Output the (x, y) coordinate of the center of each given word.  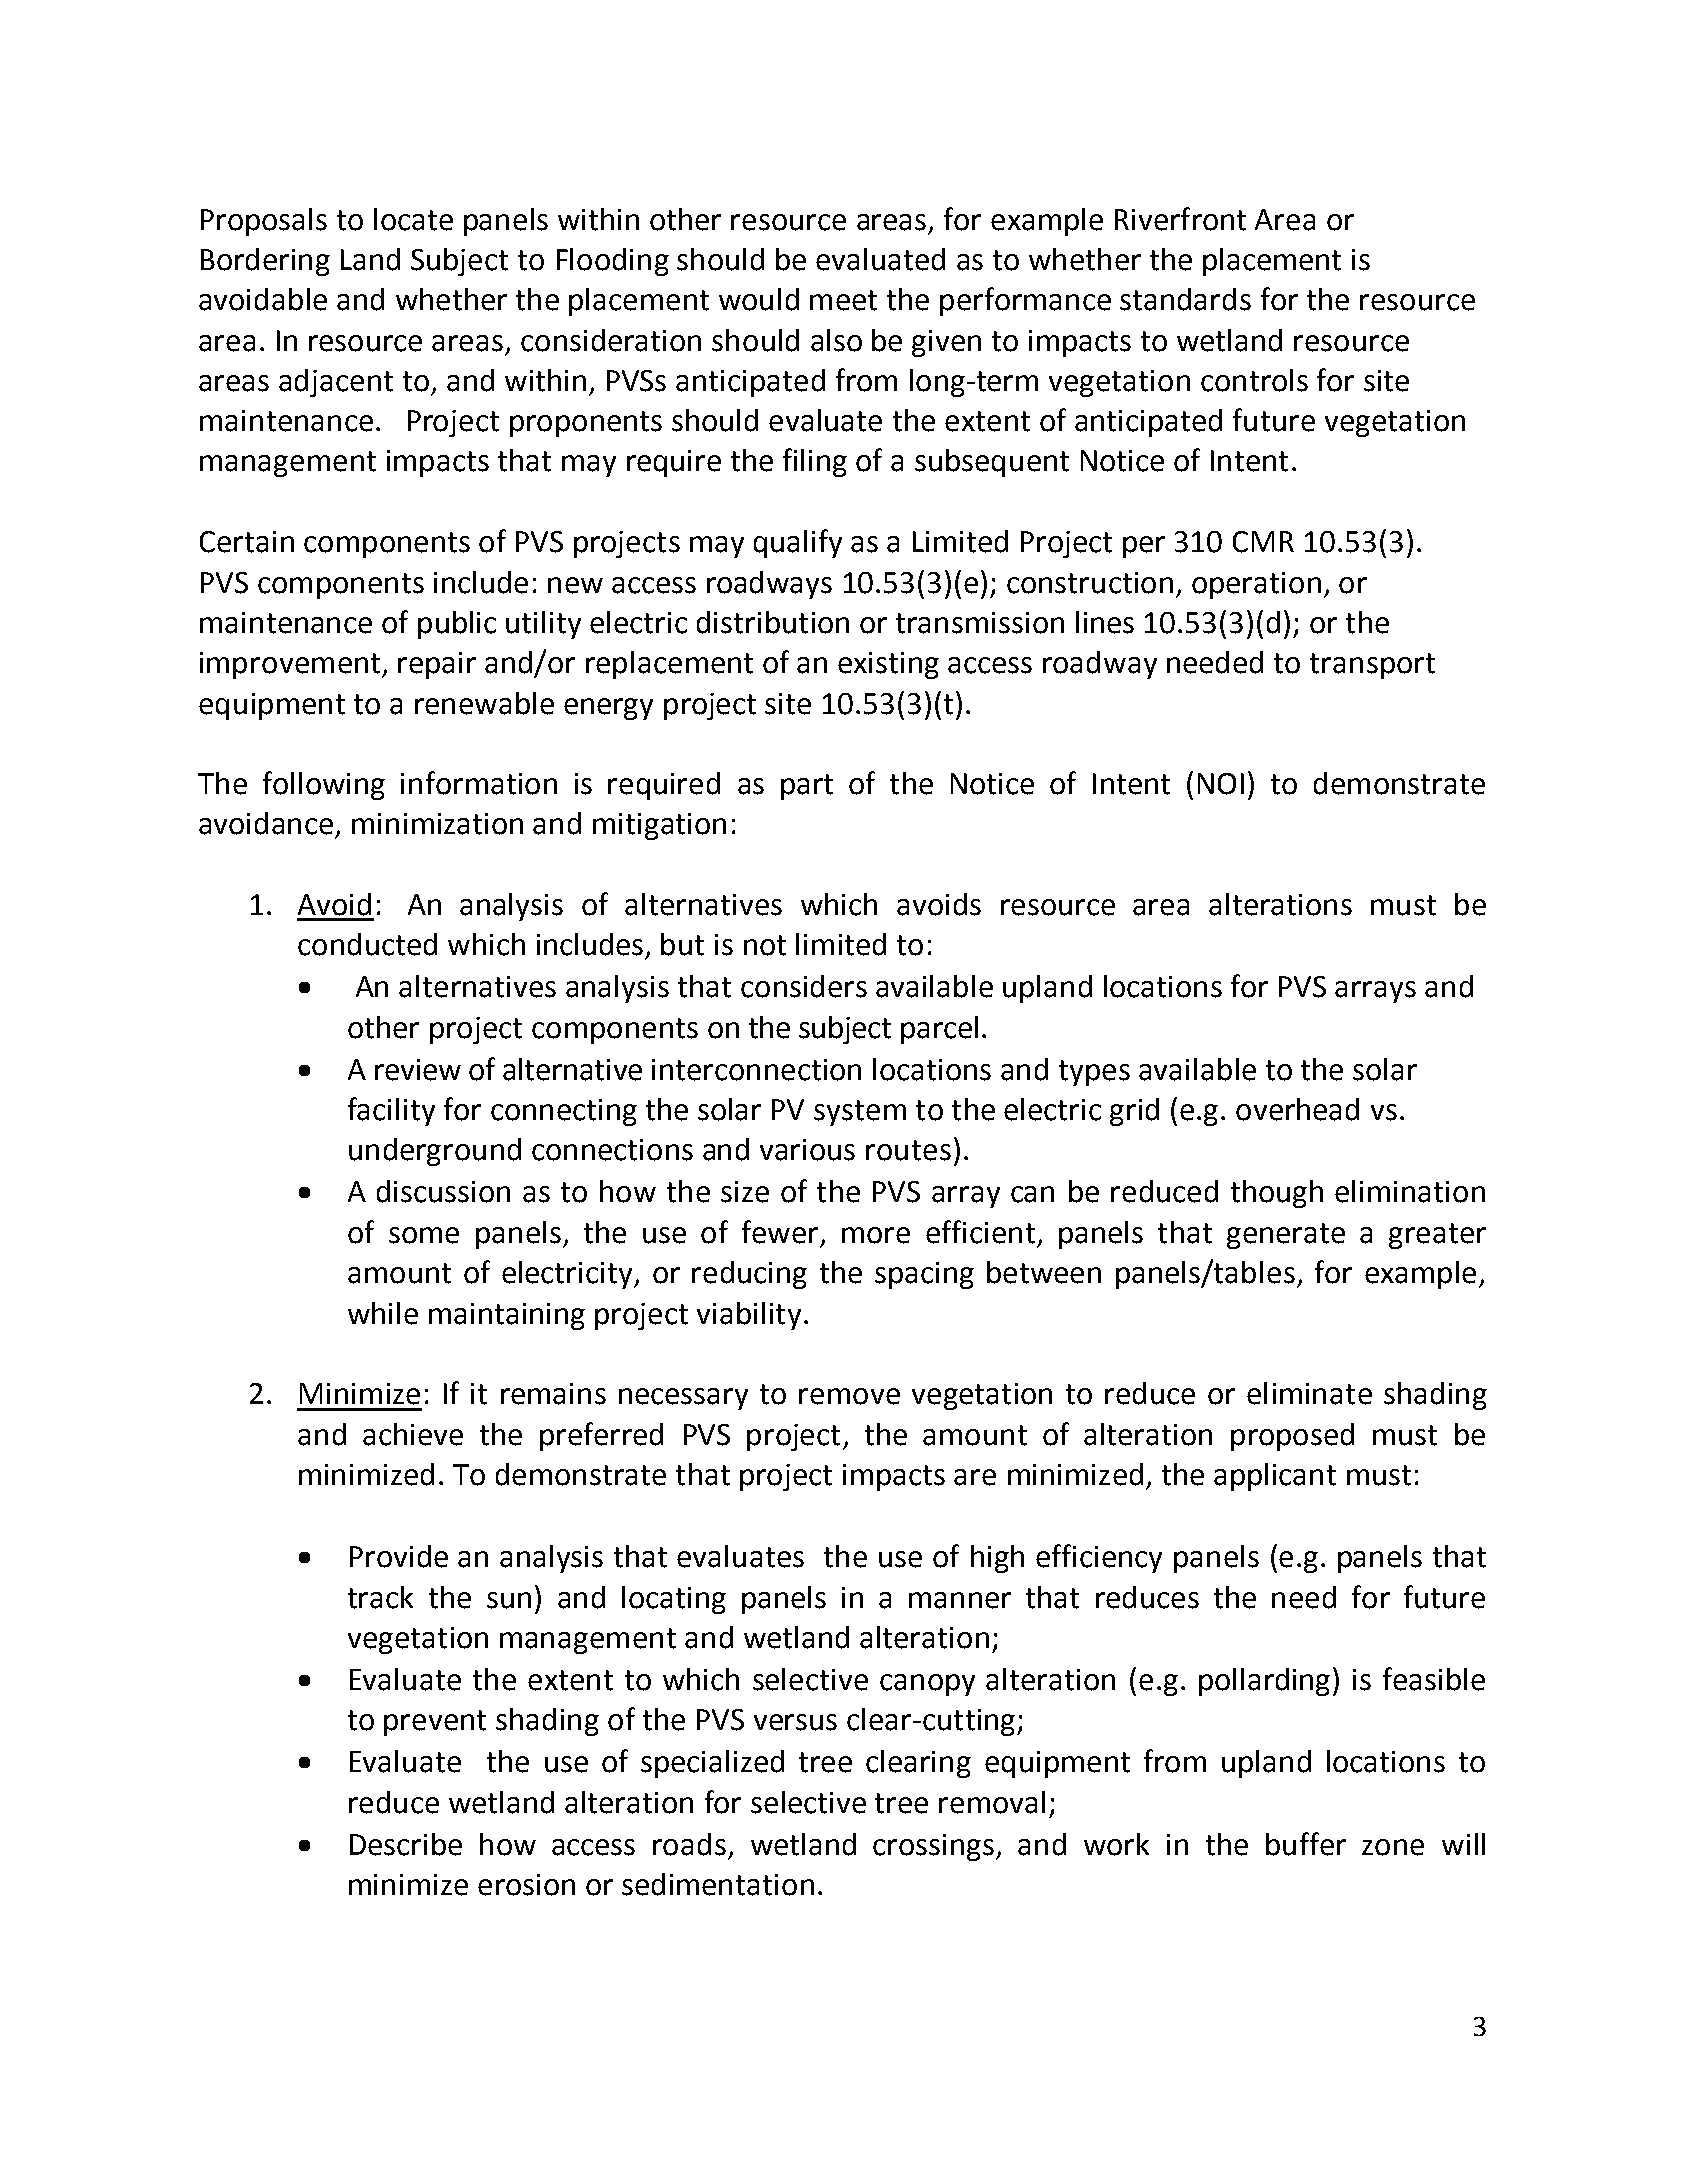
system (860, 1113)
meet (843, 300)
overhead (1297, 1109)
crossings (935, 1847)
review (418, 1070)
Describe (406, 1844)
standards (1185, 299)
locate (413, 219)
